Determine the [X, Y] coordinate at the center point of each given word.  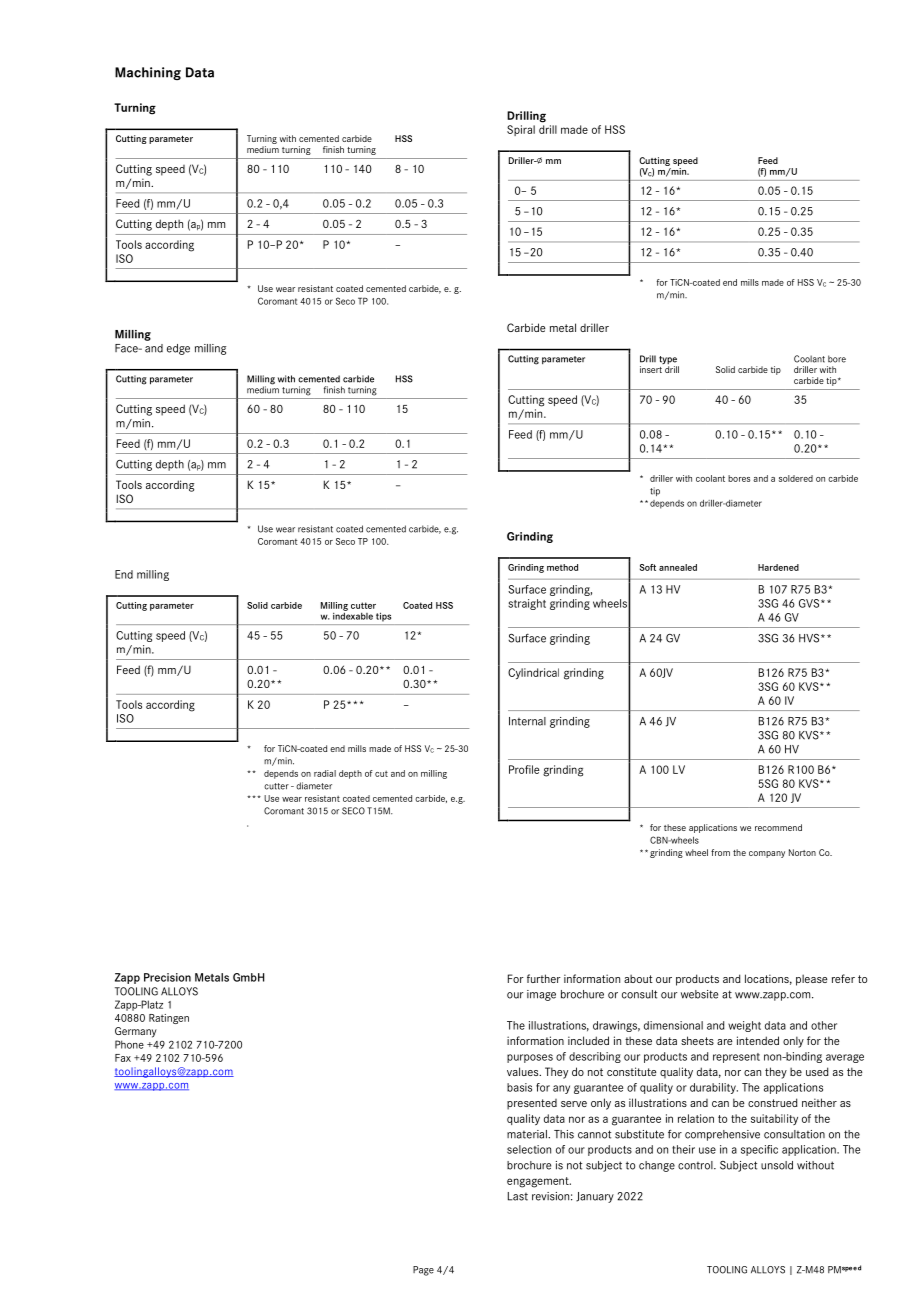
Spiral [521, 130]
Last [518, 1196]
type [669, 361]
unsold [777, 1165]
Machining [148, 73]
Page [423, 1271]
